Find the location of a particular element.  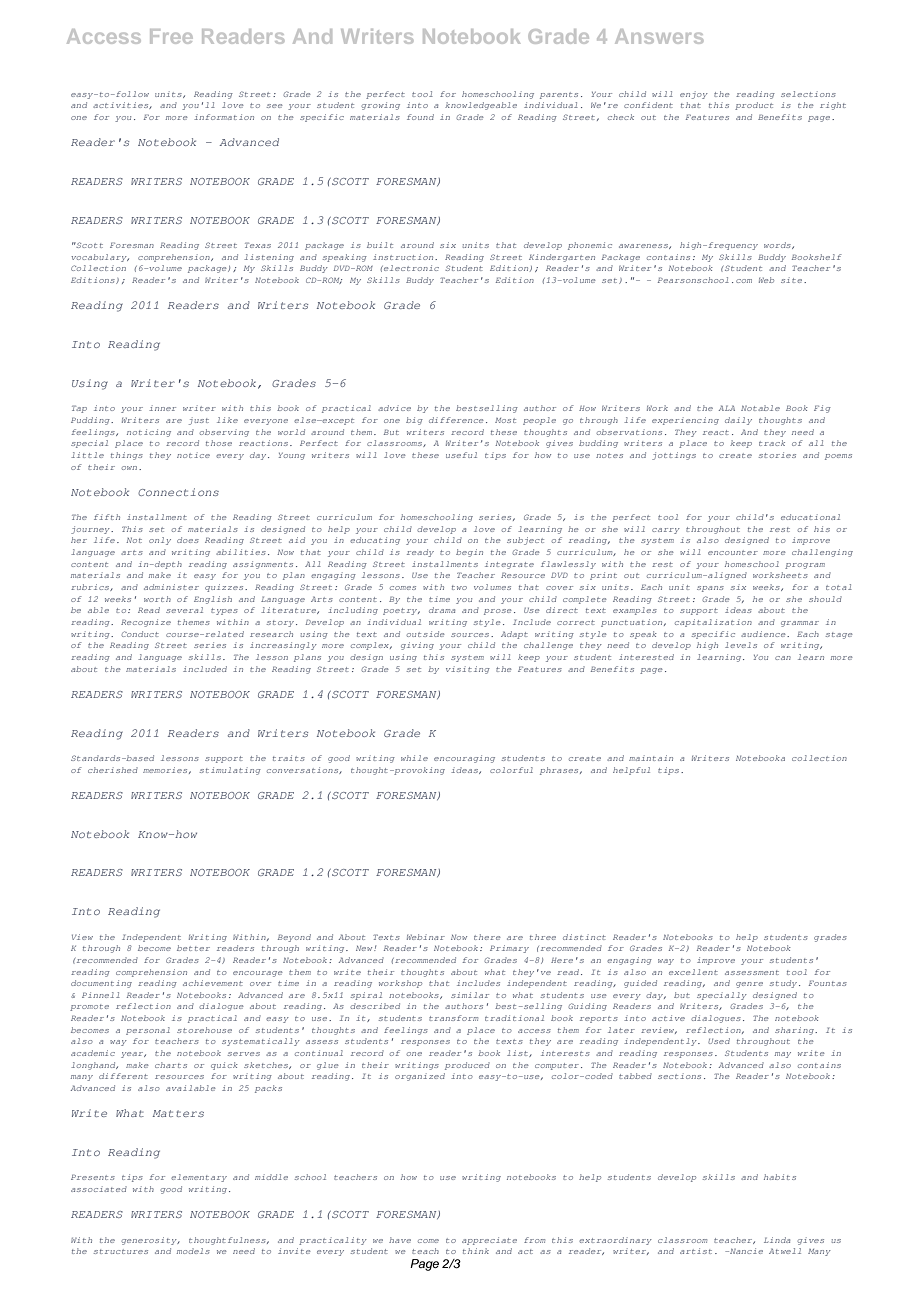

Linda is located at coordinates (777, 1240).
